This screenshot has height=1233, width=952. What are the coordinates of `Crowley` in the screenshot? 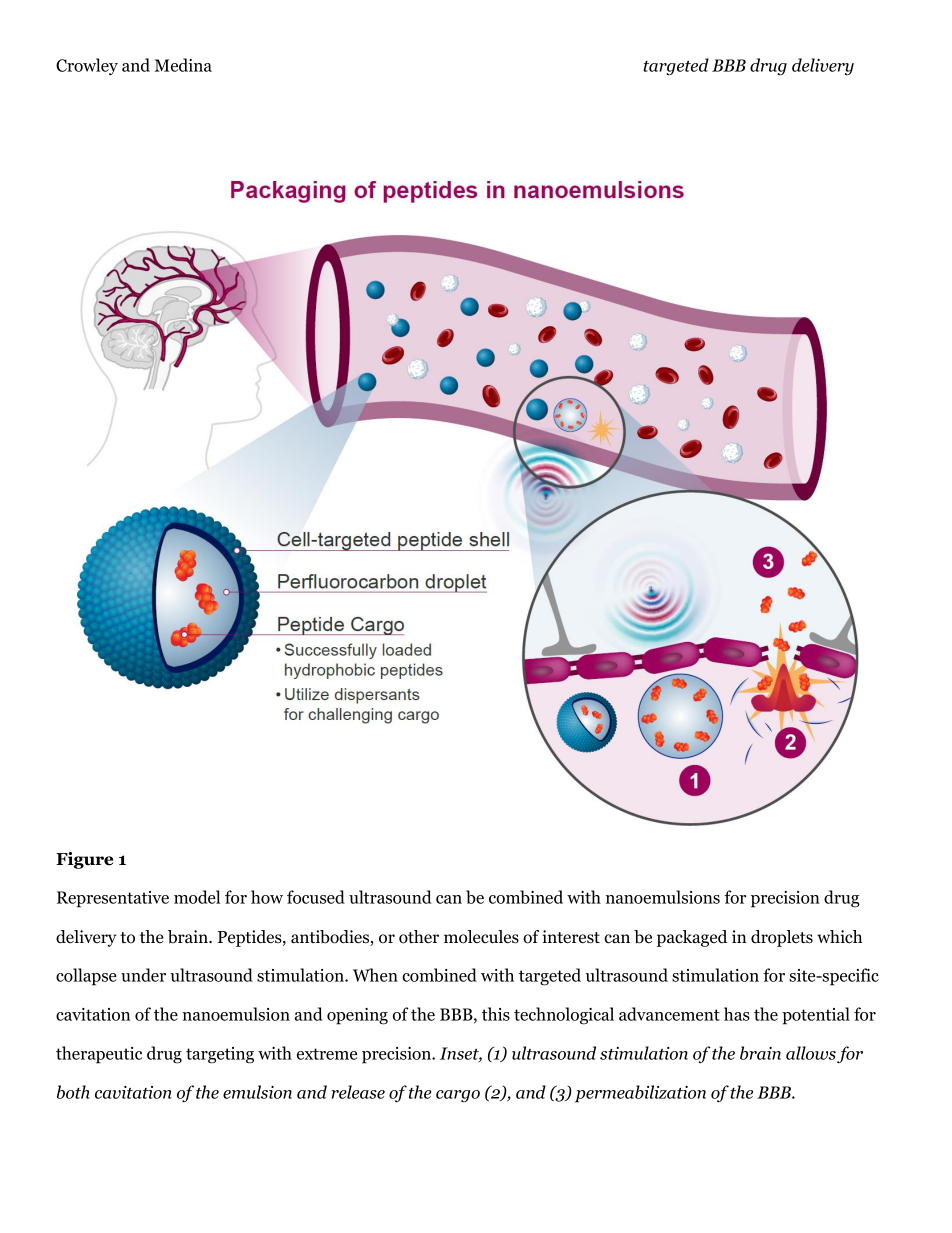 It's located at (87, 66).
